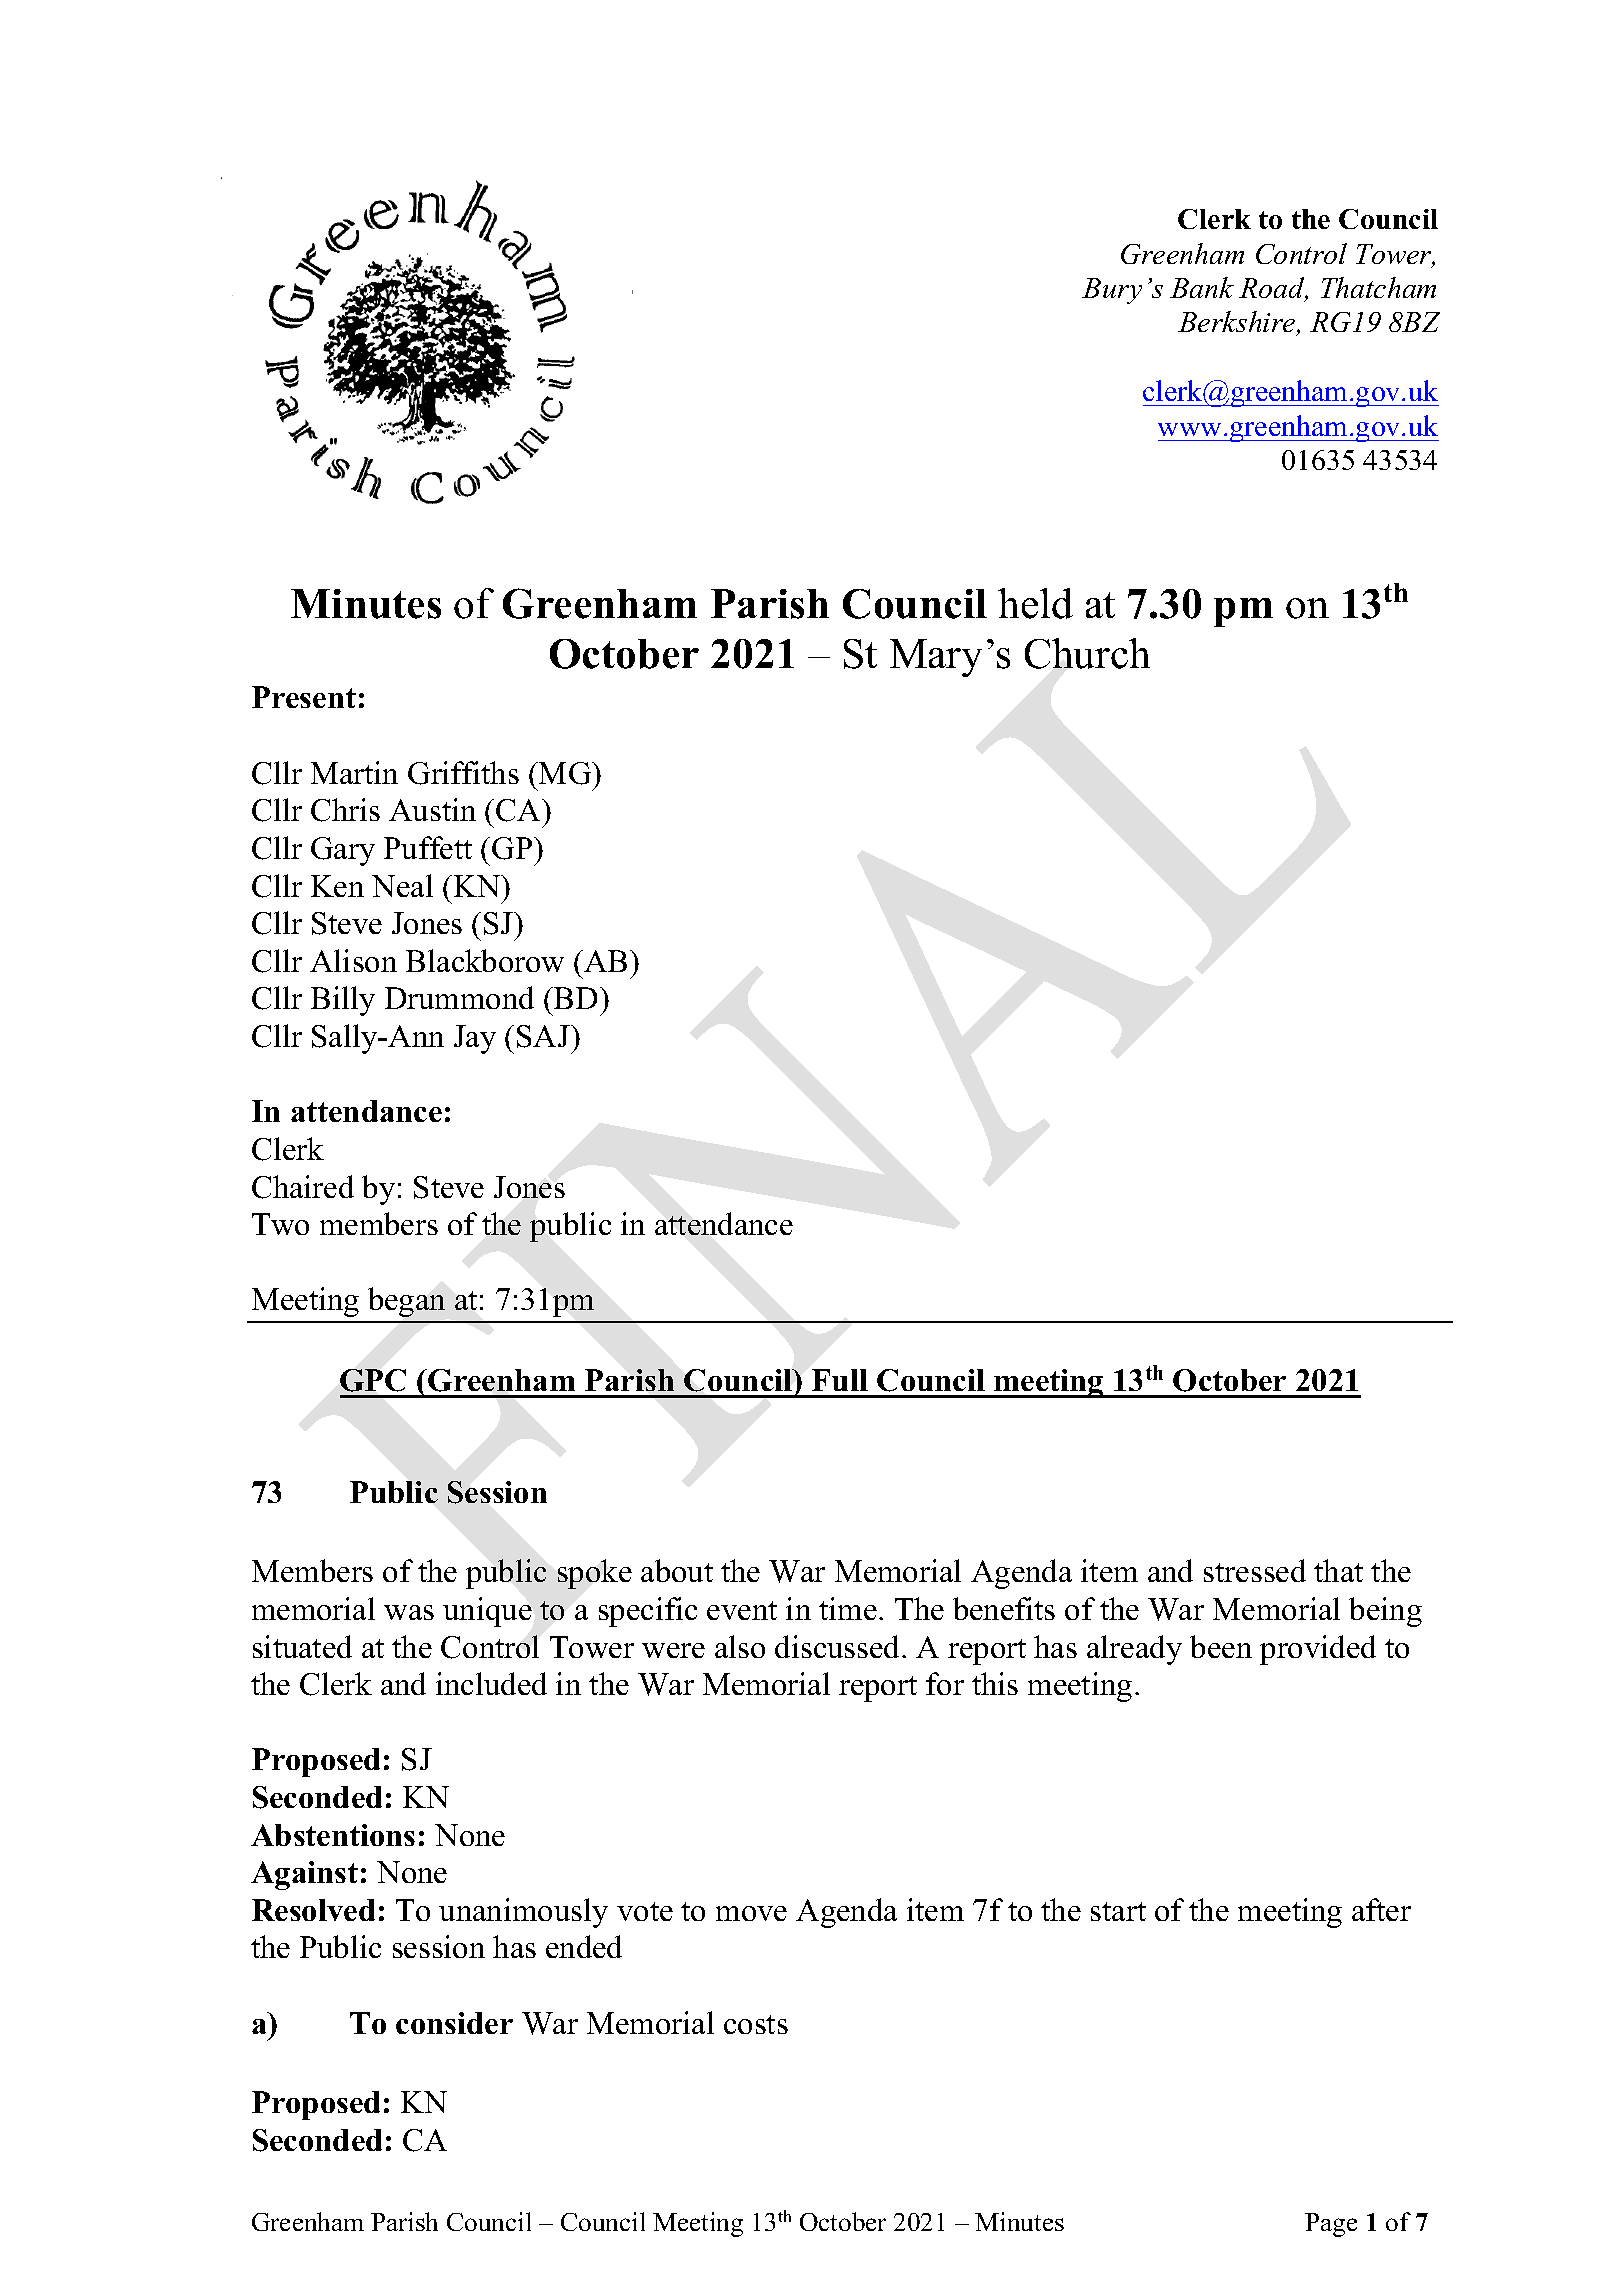 The height and width of the screenshot is (2294, 1623). Describe the element at coordinates (406, 1302) in the screenshot. I see `began` at that location.
